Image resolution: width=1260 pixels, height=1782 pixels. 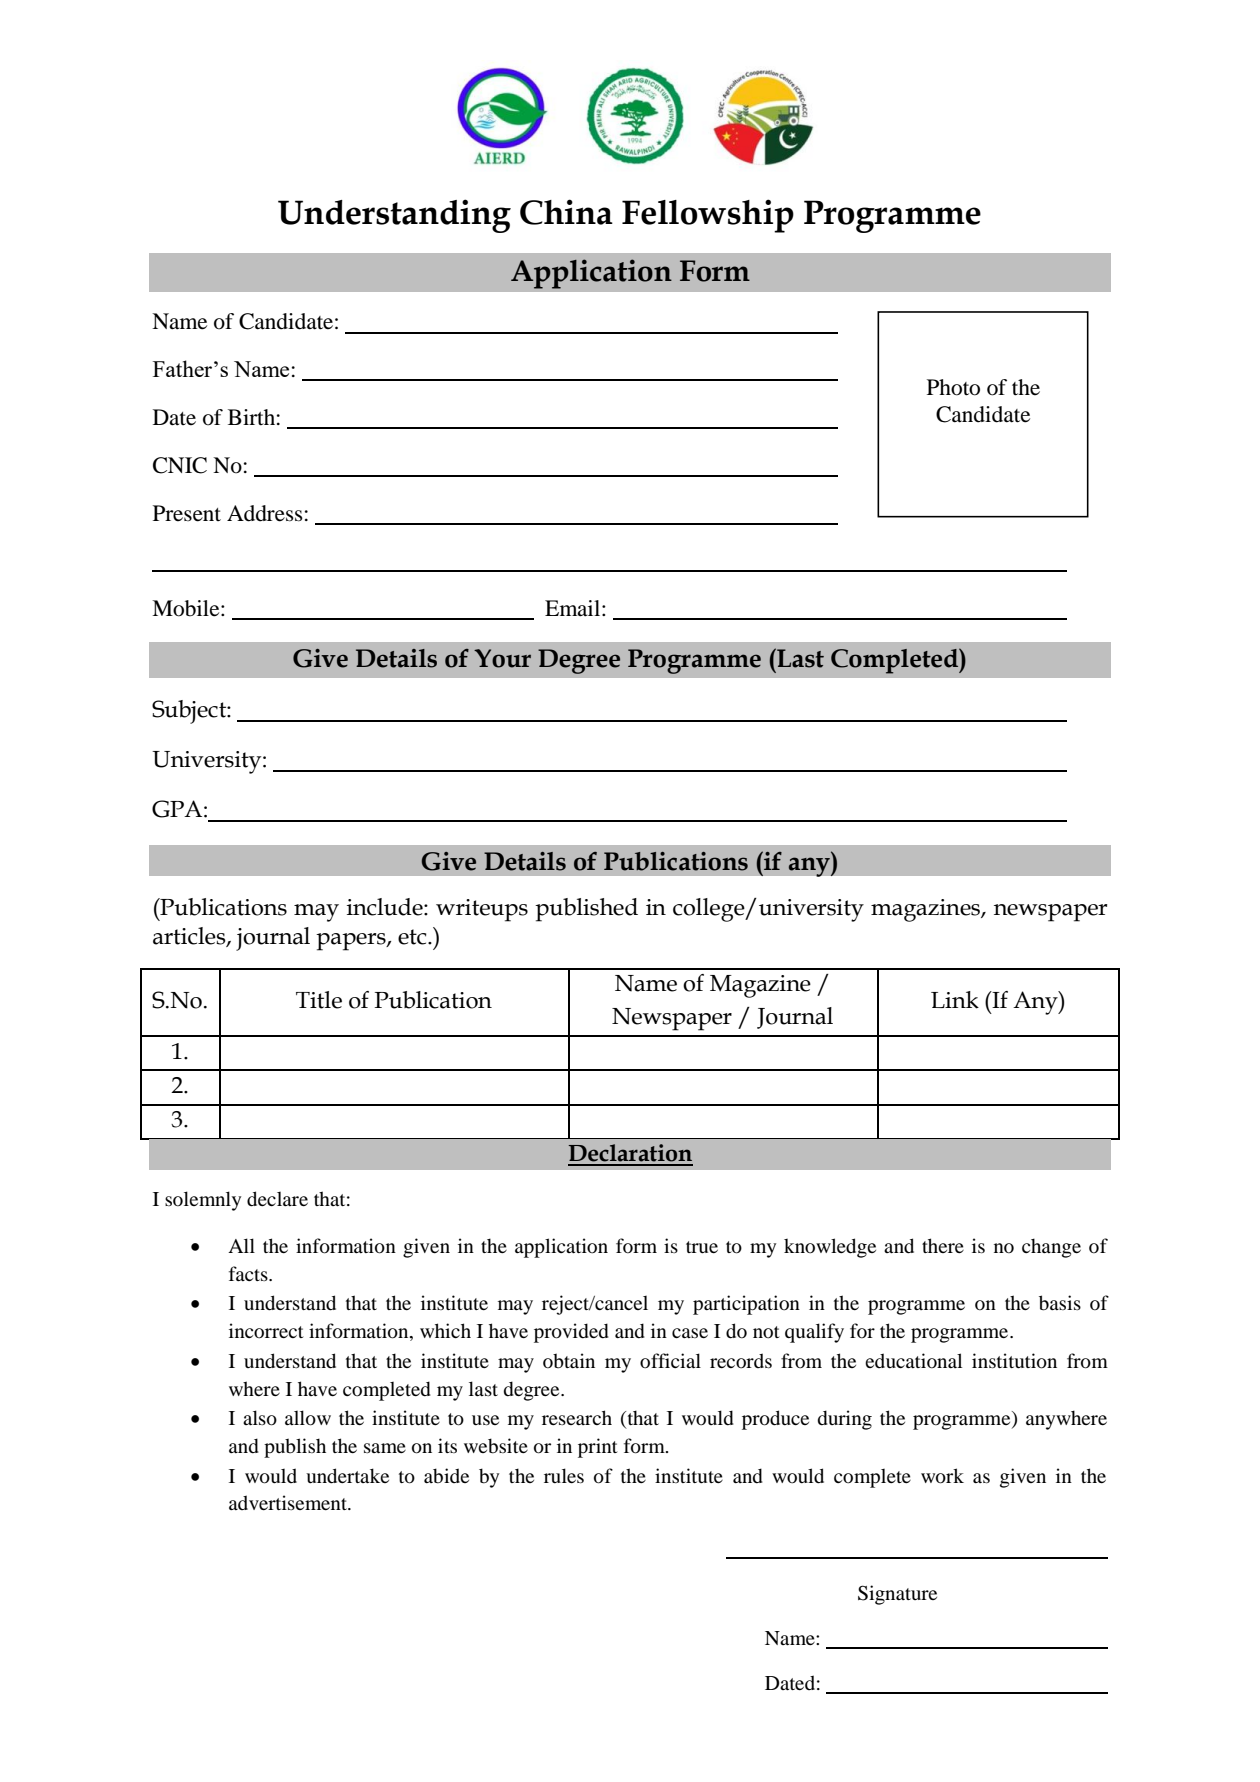 I want to click on Link, so click(x=955, y=1000).
